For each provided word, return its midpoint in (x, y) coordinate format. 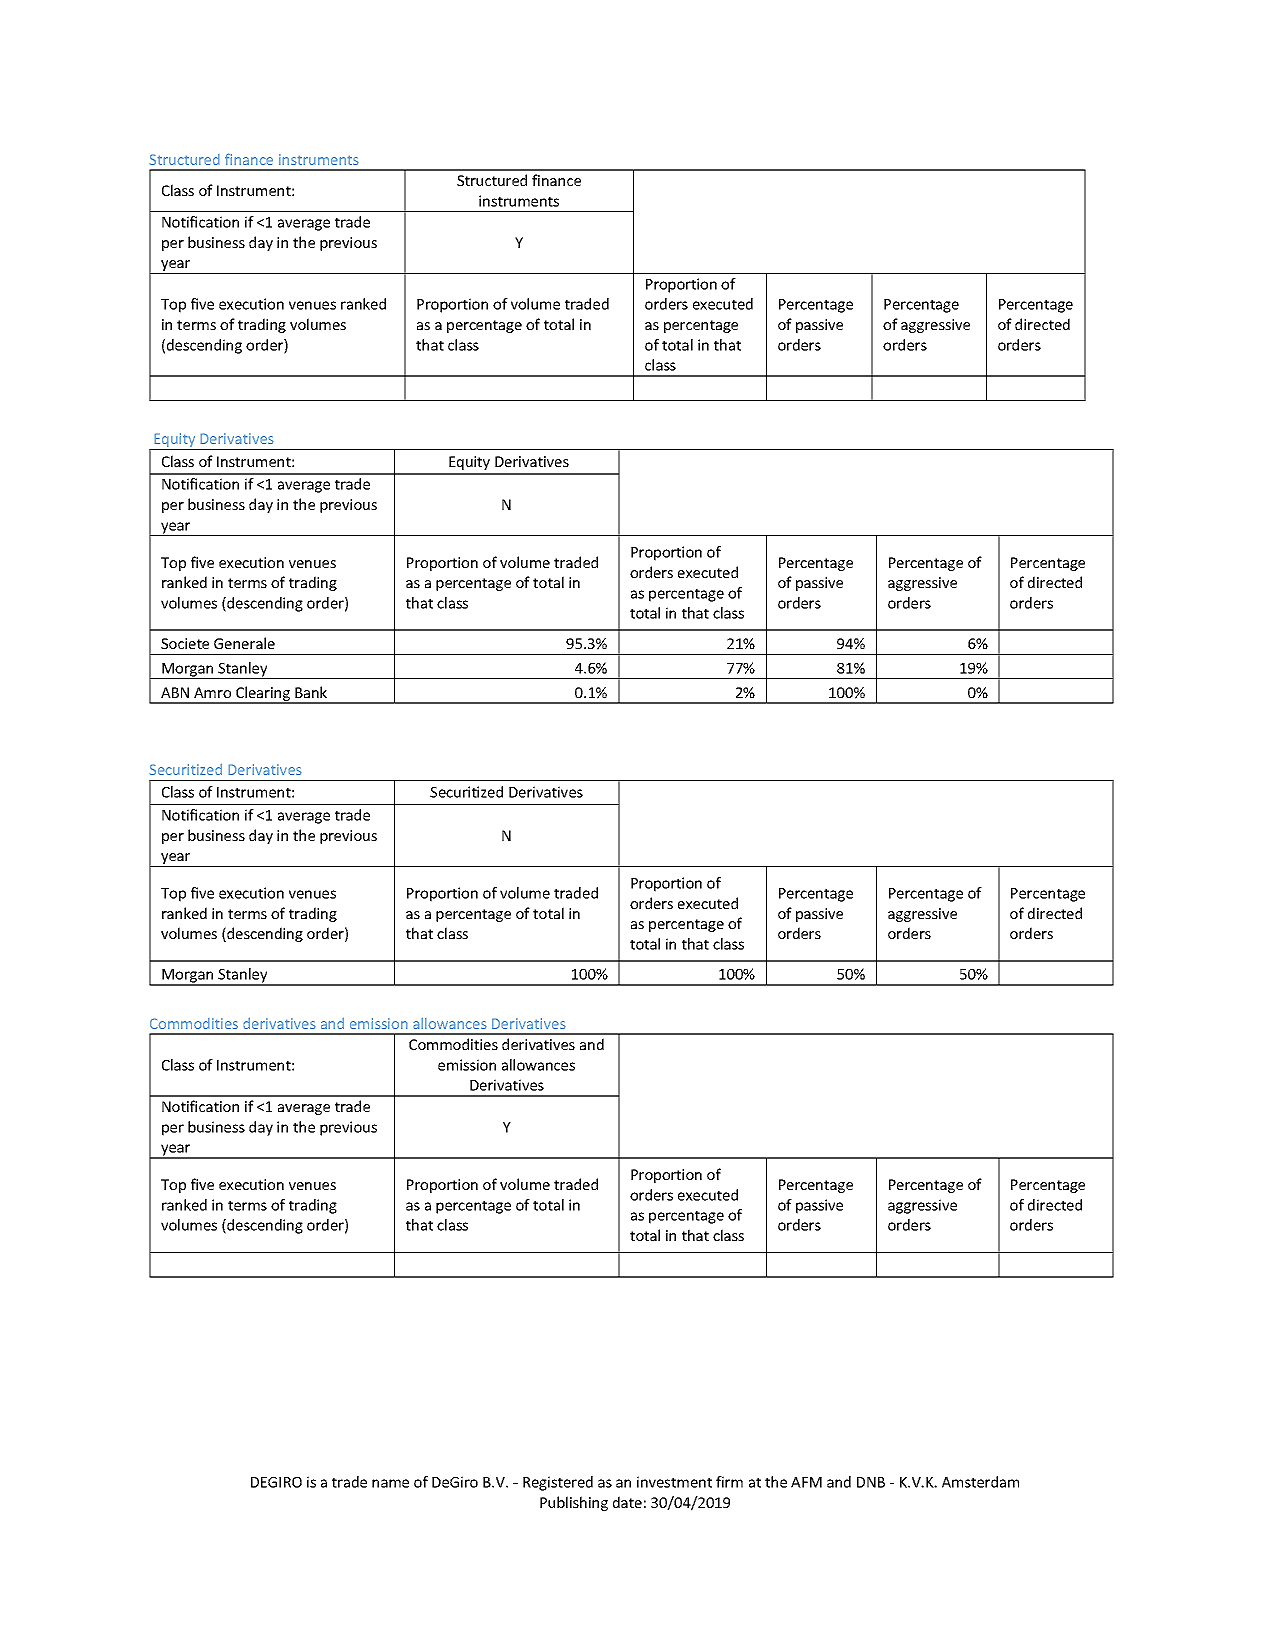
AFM (806, 1482)
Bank (311, 692)
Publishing (574, 1503)
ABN (175, 692)
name (390, 1483)
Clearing (263, 695)
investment (674, 1482)
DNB (871, 1482)
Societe (185, 643)
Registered (558, 1483)
